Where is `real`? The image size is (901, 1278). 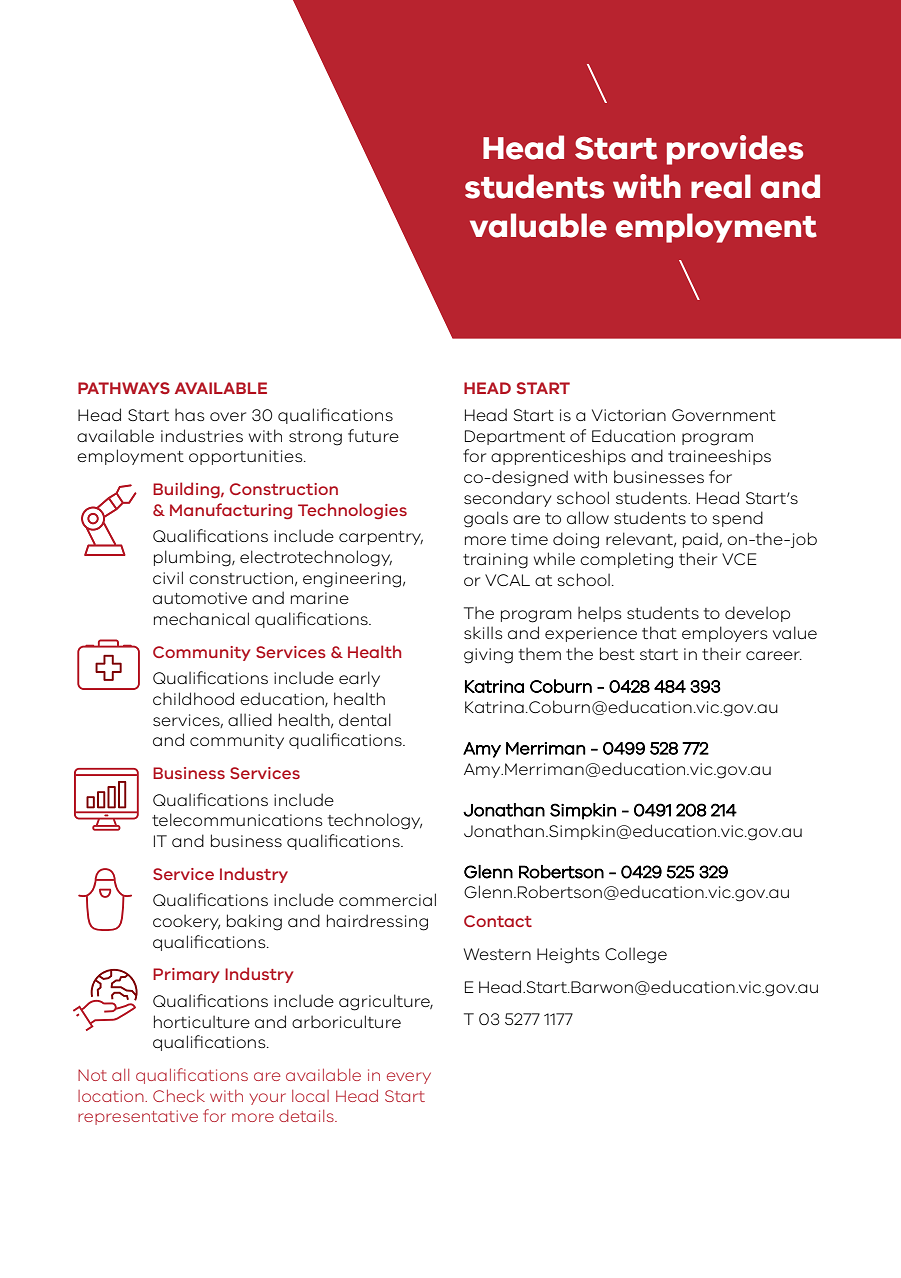 real is located at coordinates (721, 186).
